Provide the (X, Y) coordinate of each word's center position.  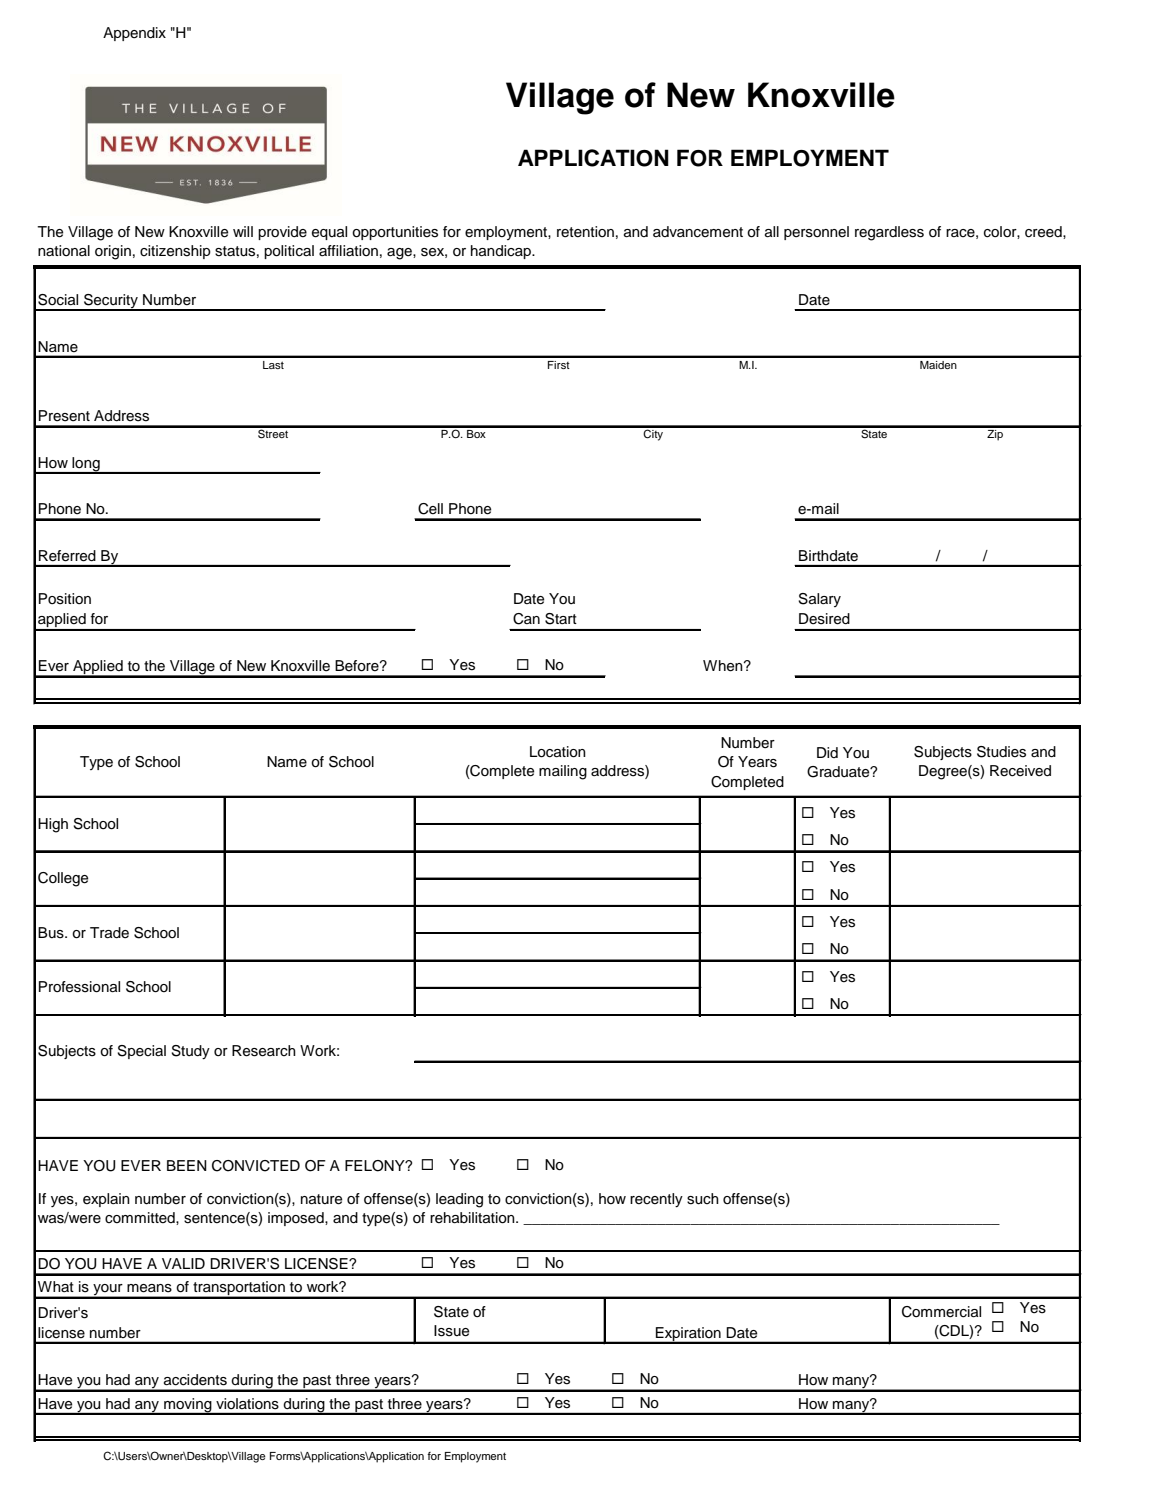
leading (459, 1200)
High (53, 825)
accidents (195, 1380)
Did (827, 752)
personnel (816, 233)
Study (190, 1052)
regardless (889, 233)
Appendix (134, 34)
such (703, 1199)
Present (64, 416)
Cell (430, 509)
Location (558, 752)
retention (585, 232)
